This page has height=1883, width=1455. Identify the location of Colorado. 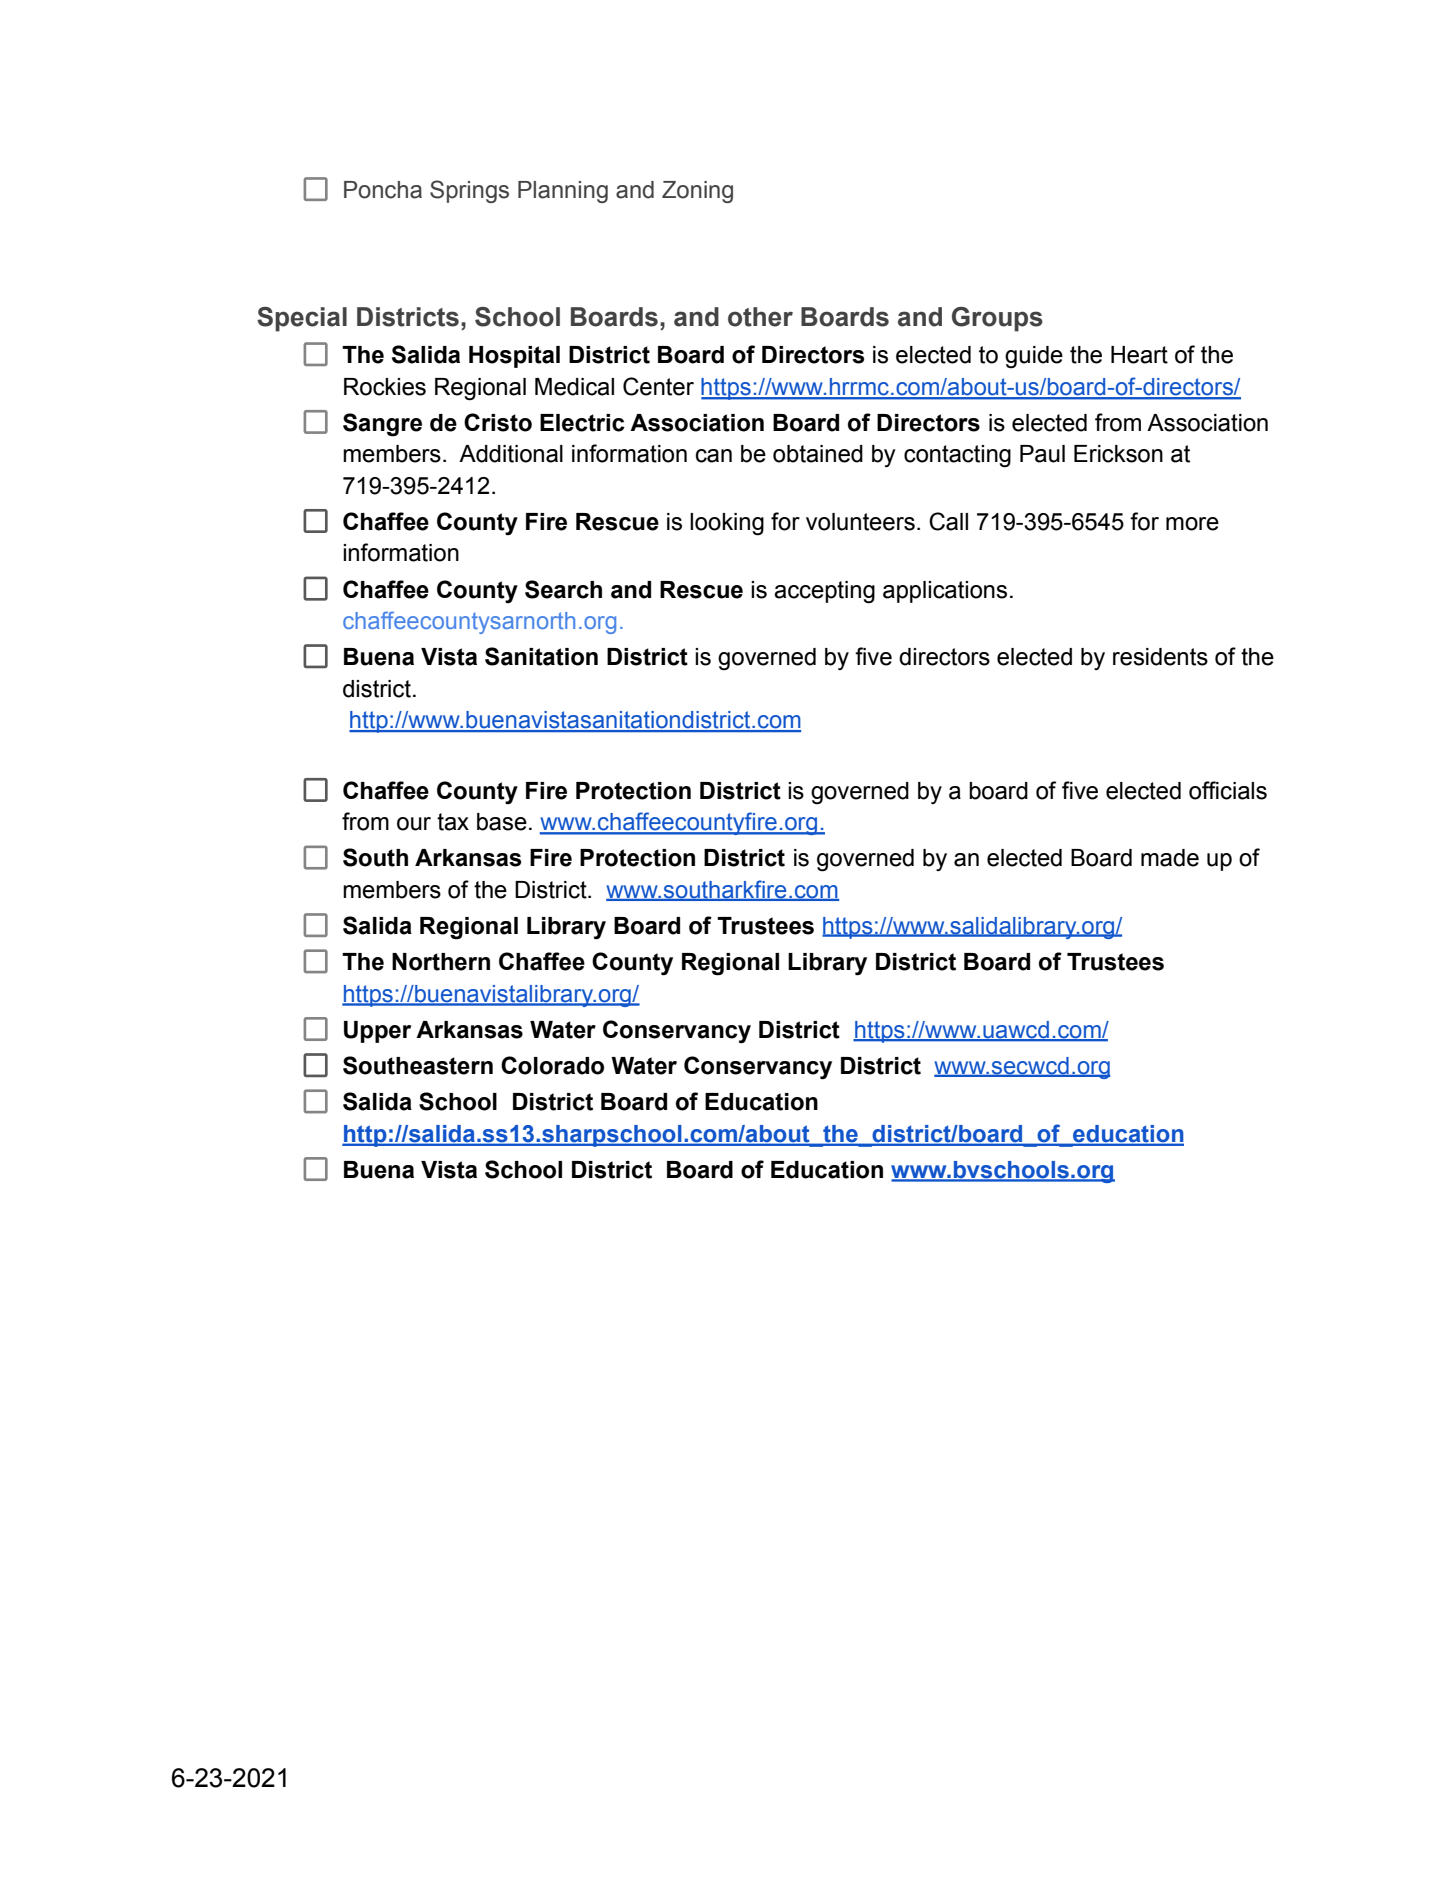
(552, 1065).
